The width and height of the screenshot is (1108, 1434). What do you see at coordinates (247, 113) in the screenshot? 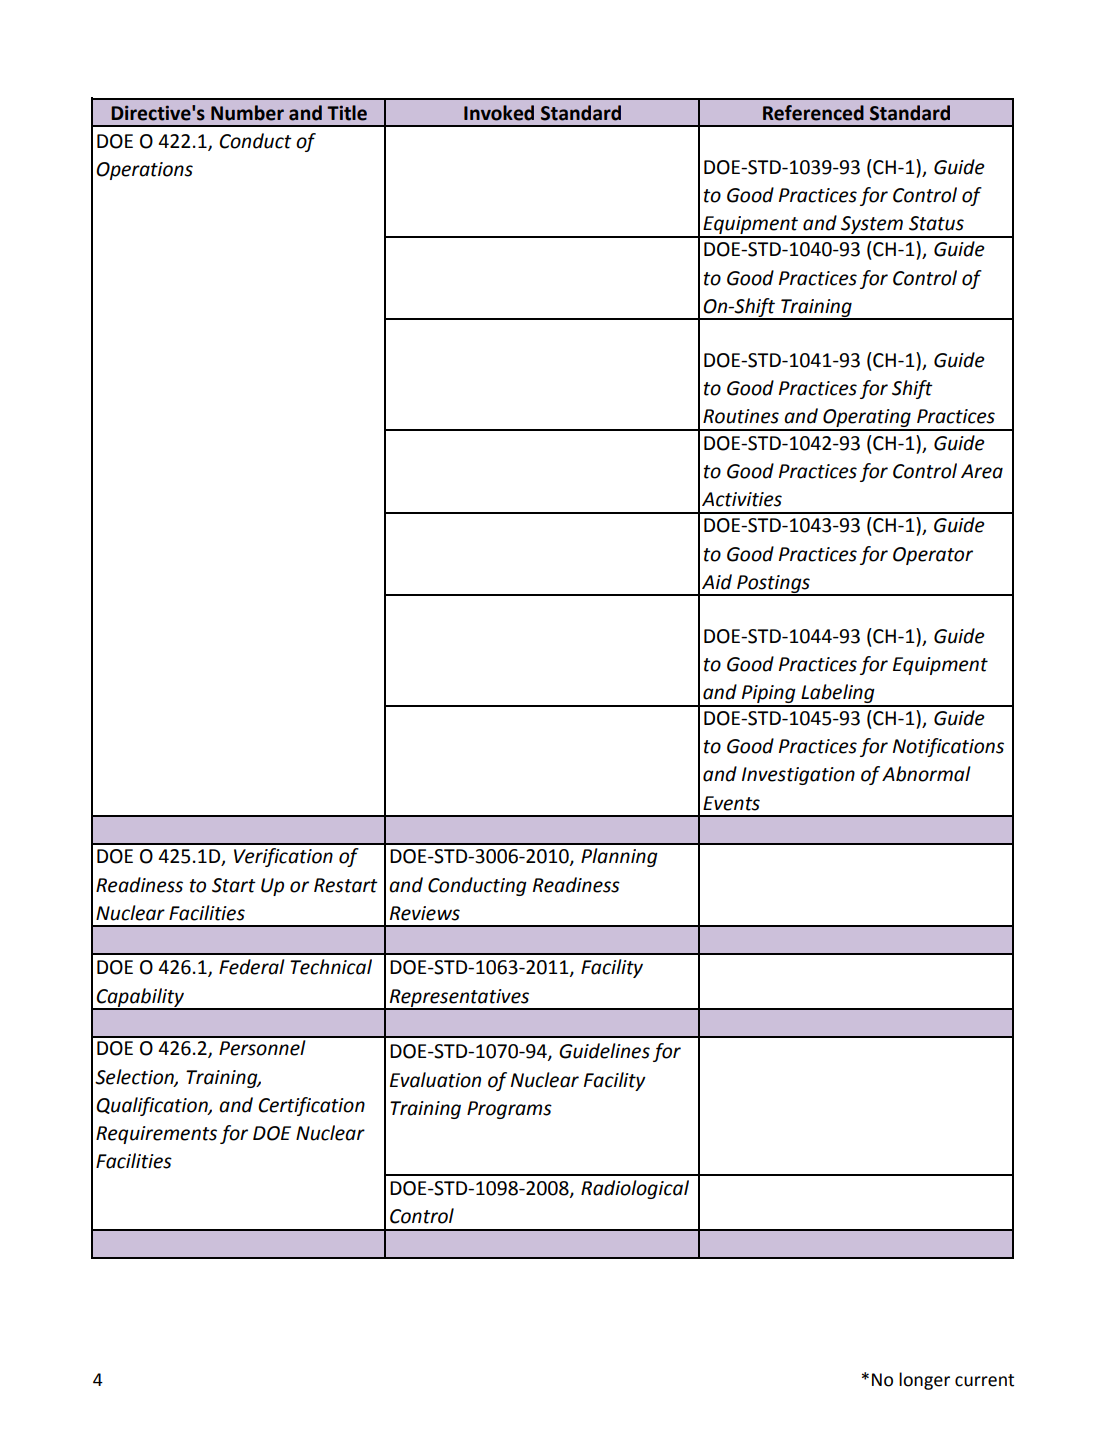
I see `Number` at bounding box center [247, 113].
